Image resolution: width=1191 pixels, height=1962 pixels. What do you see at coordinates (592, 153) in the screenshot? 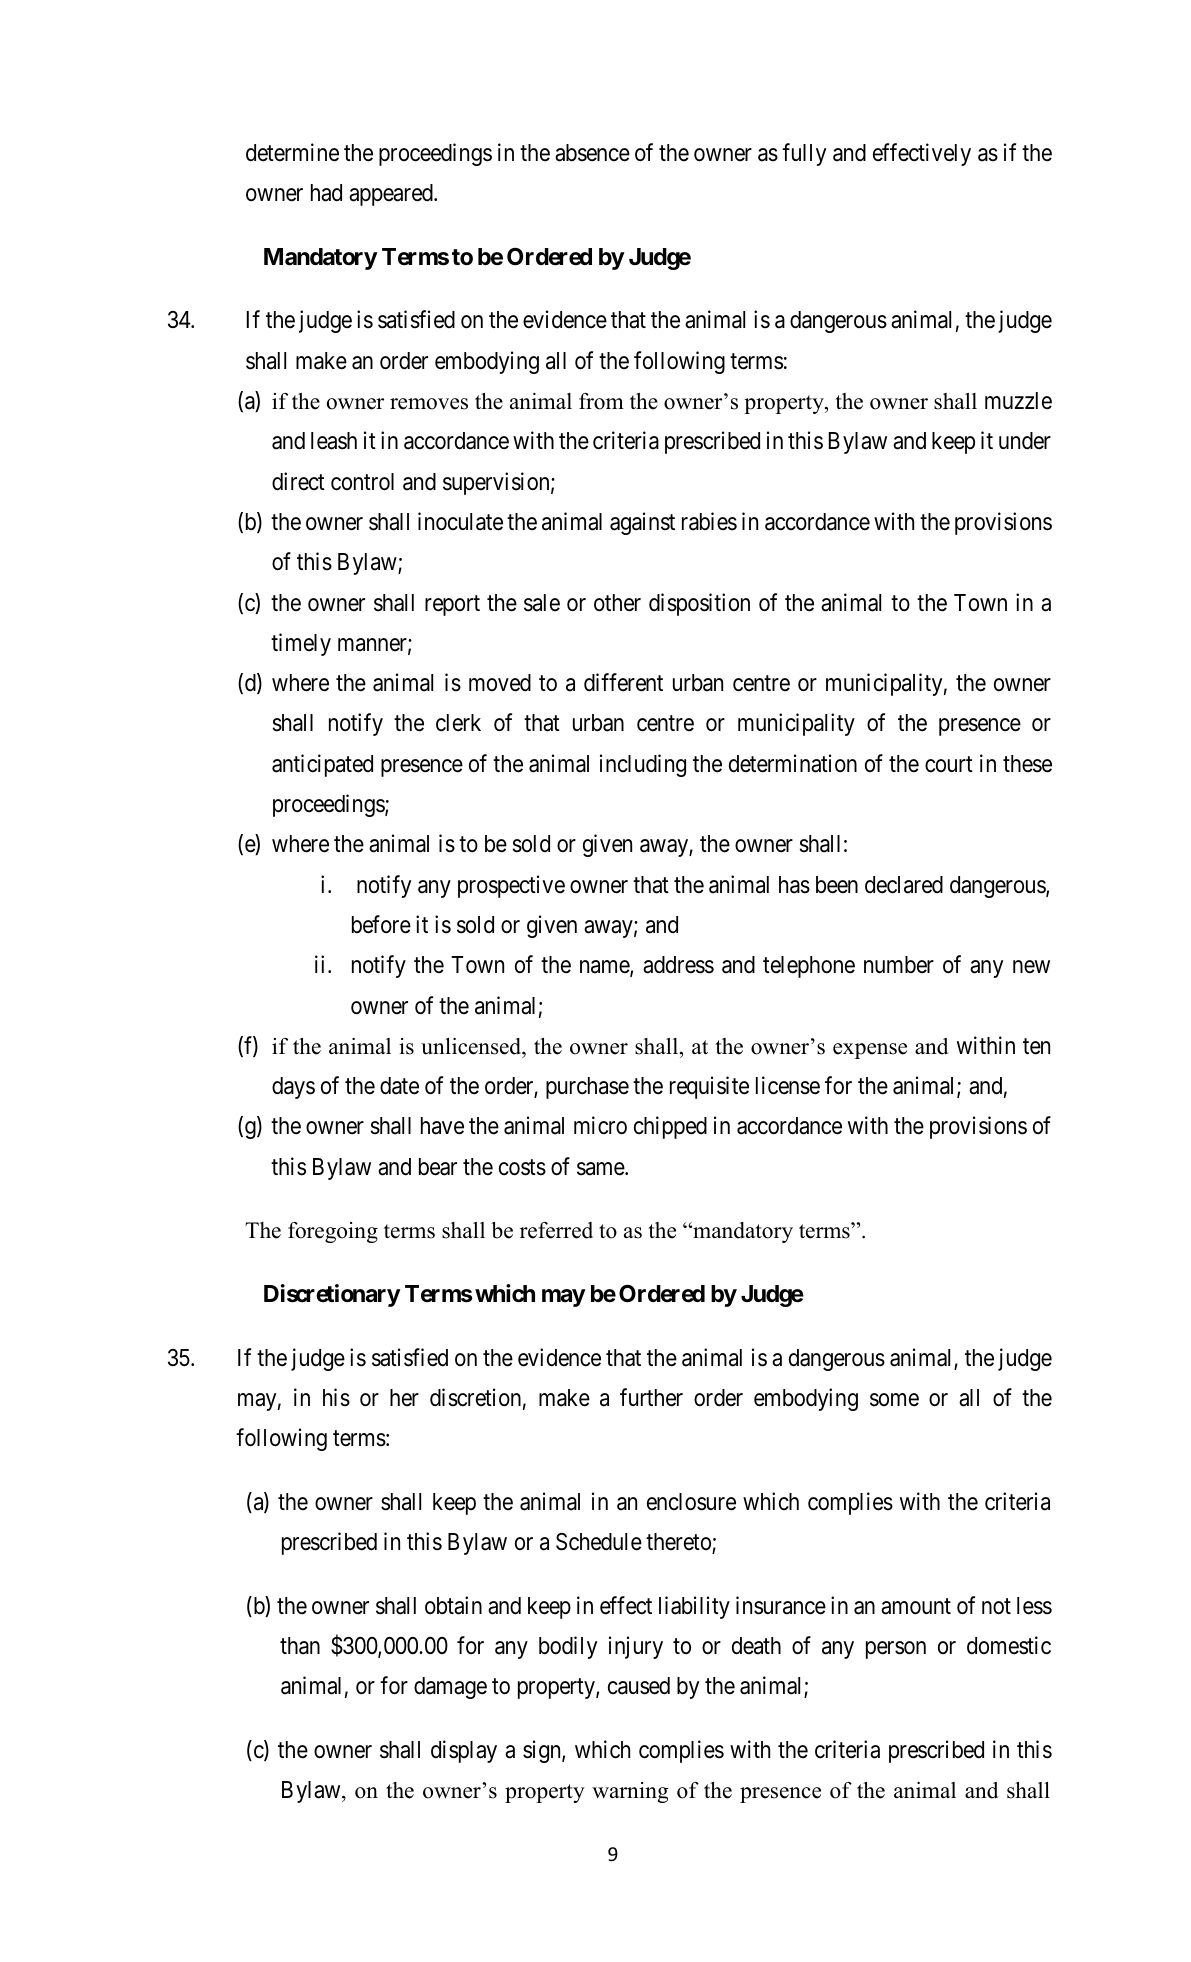
I see `absence` at bounding box center [592, 153].
